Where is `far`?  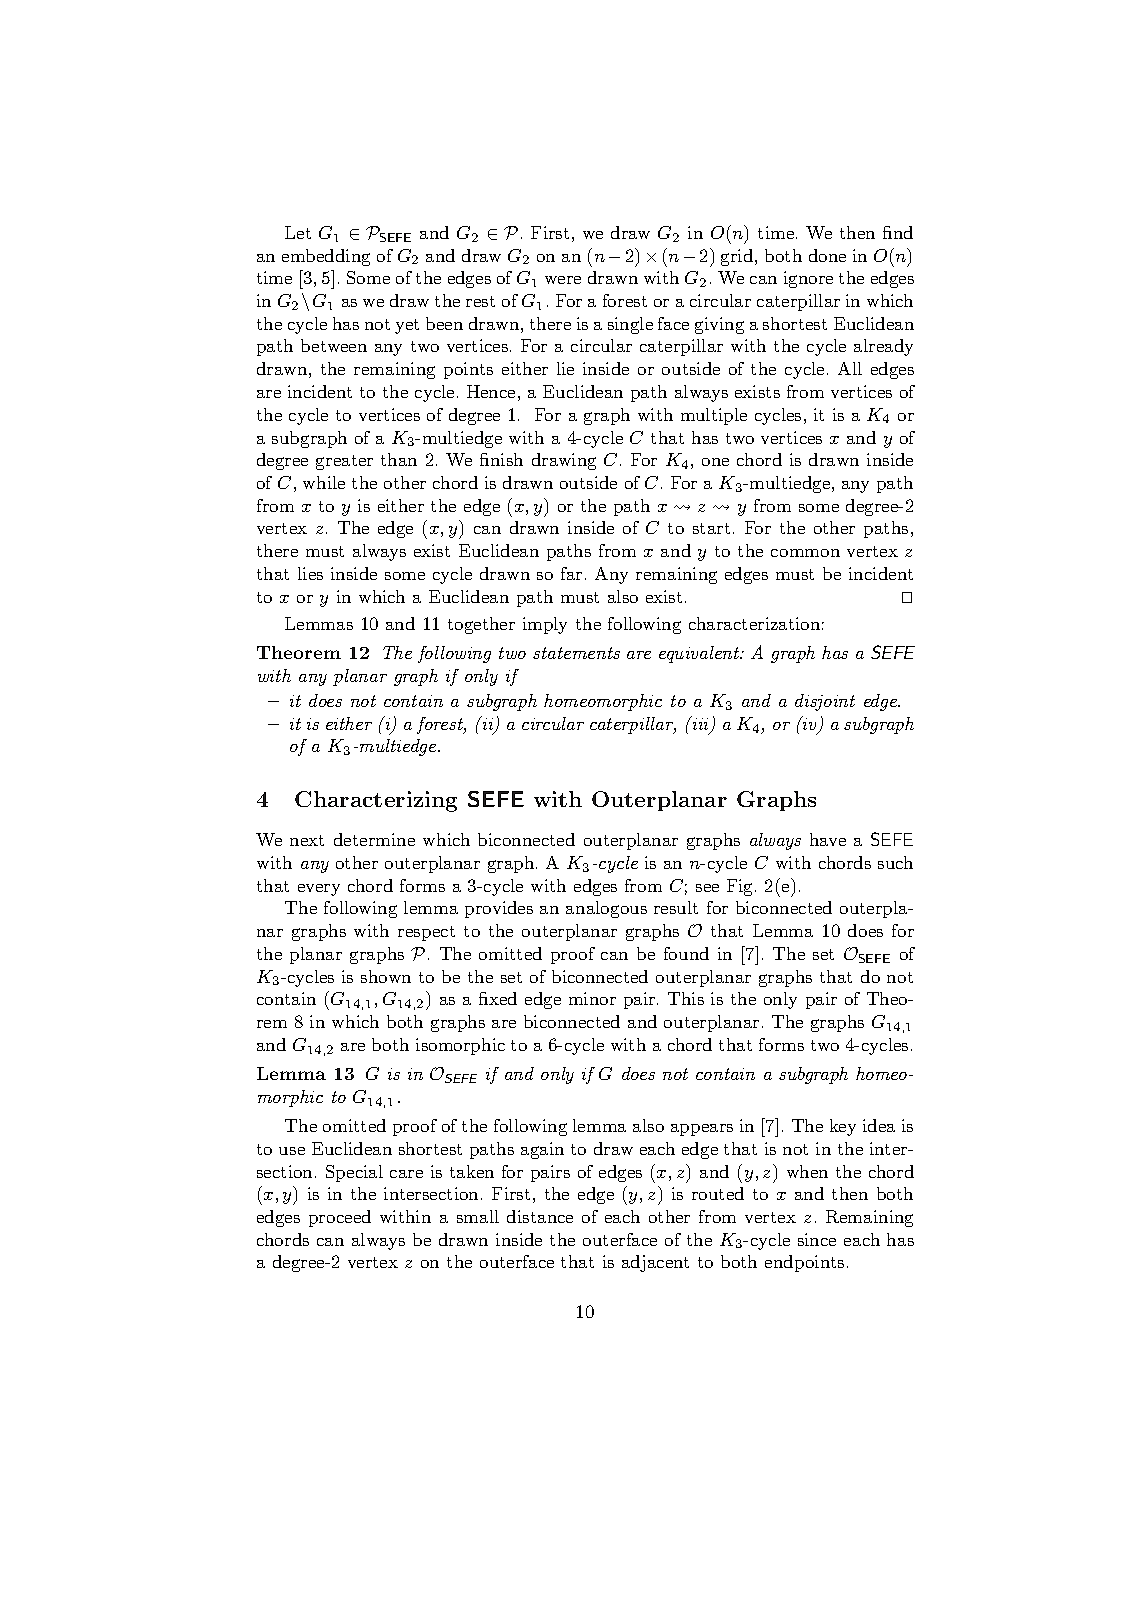 far is located at coordinates (571, 573).
